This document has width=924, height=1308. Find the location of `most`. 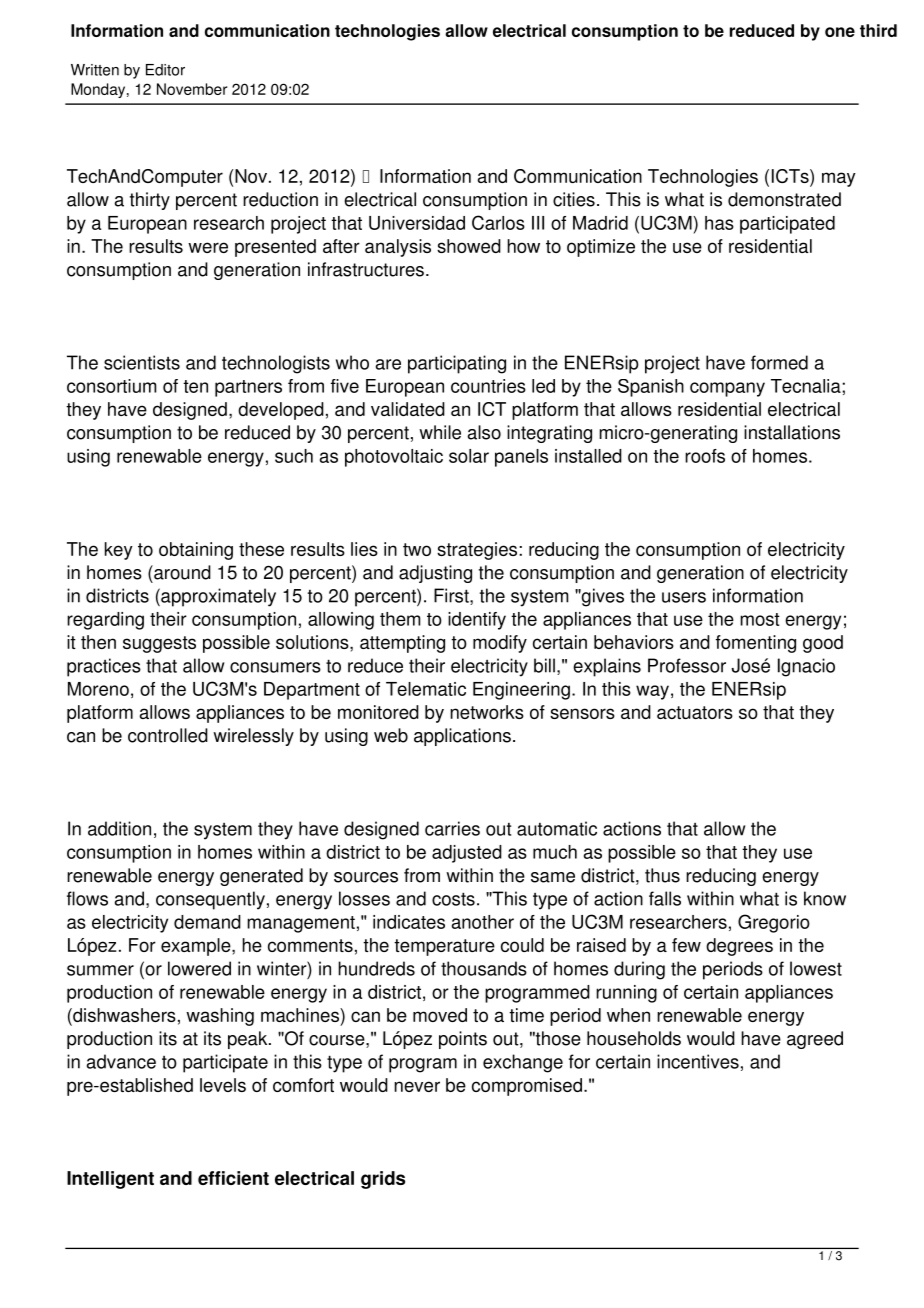

most is located at coordinates (760, 619).
